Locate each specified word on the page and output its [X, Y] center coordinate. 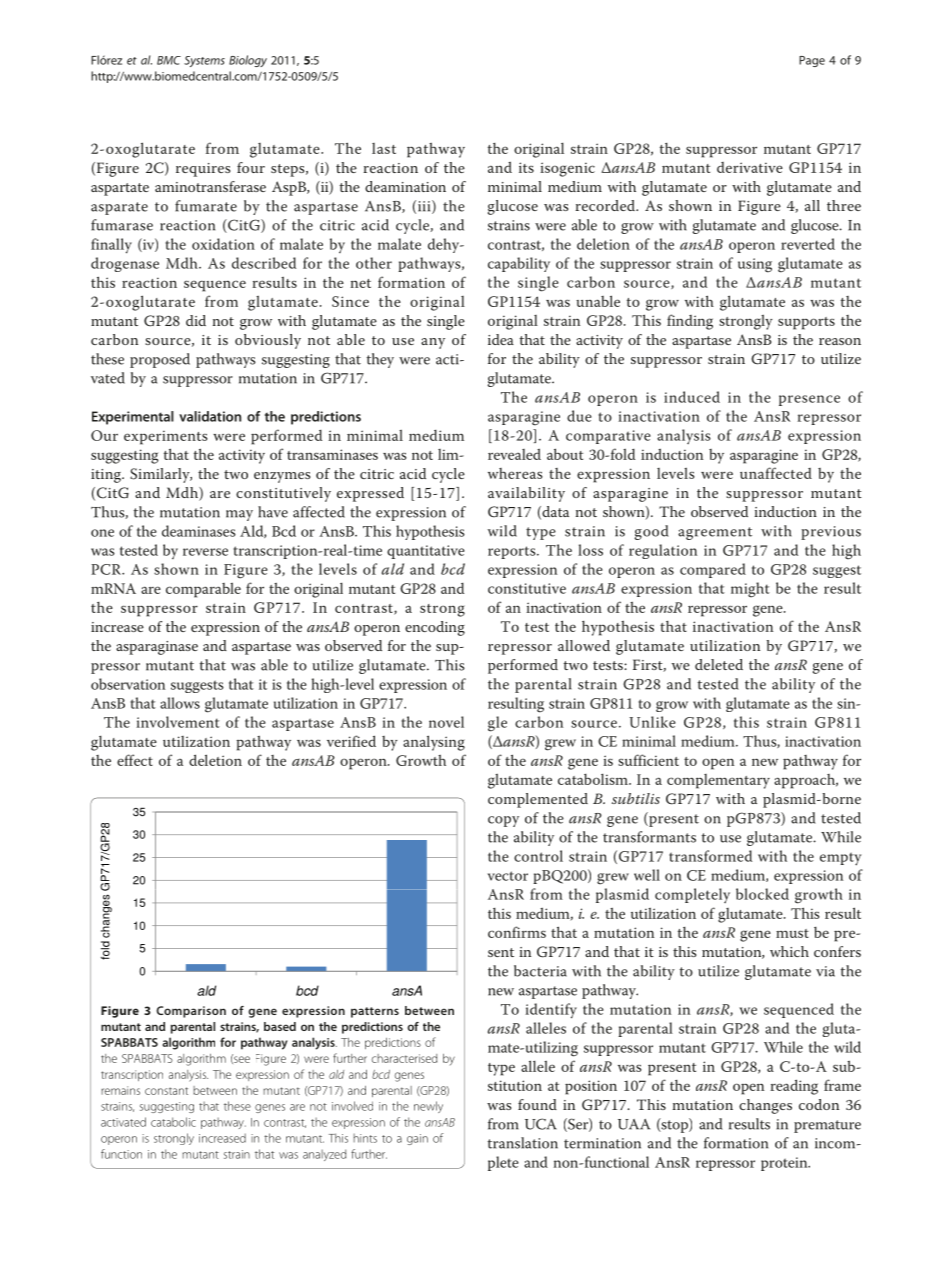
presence [809, 400]
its [526, 167]
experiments [166, 437]
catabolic [173, 1122]
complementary [718, 781]
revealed [514, 454]
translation [522, 1143]
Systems [204, 61]
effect [135, 760]
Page [812, 61]
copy [503, 821]
